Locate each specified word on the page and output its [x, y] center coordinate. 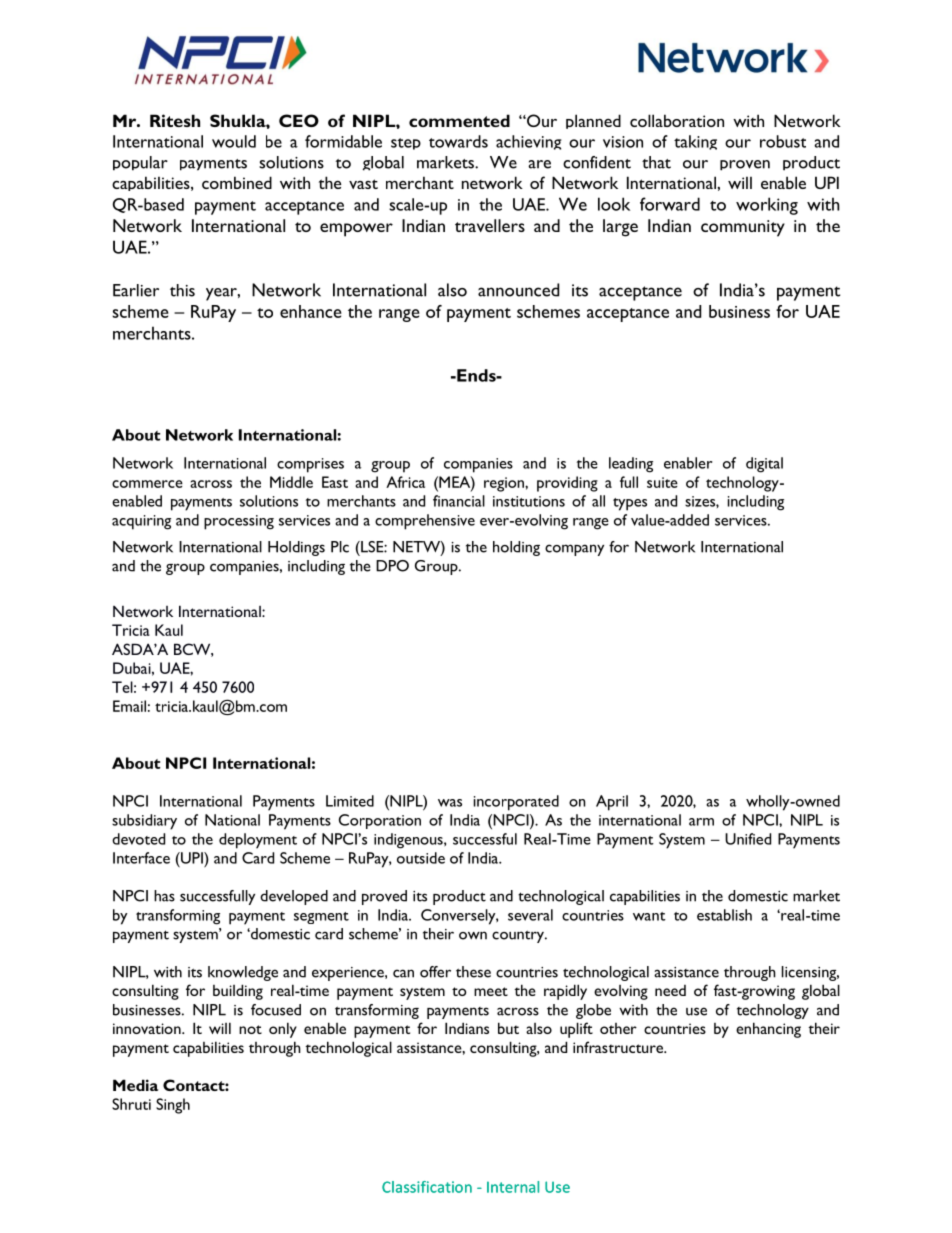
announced [518, 290]
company [574, 550]
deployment [258, 841]
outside [421, 858]
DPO [392, 566]
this [182, 290]
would [234, 141]
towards [458, 141]
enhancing [768, 1030]
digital [764, 465]
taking [695, 142]
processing [239, 522]
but [508, 1028]
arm [701, 822]
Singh [173, 1106]
